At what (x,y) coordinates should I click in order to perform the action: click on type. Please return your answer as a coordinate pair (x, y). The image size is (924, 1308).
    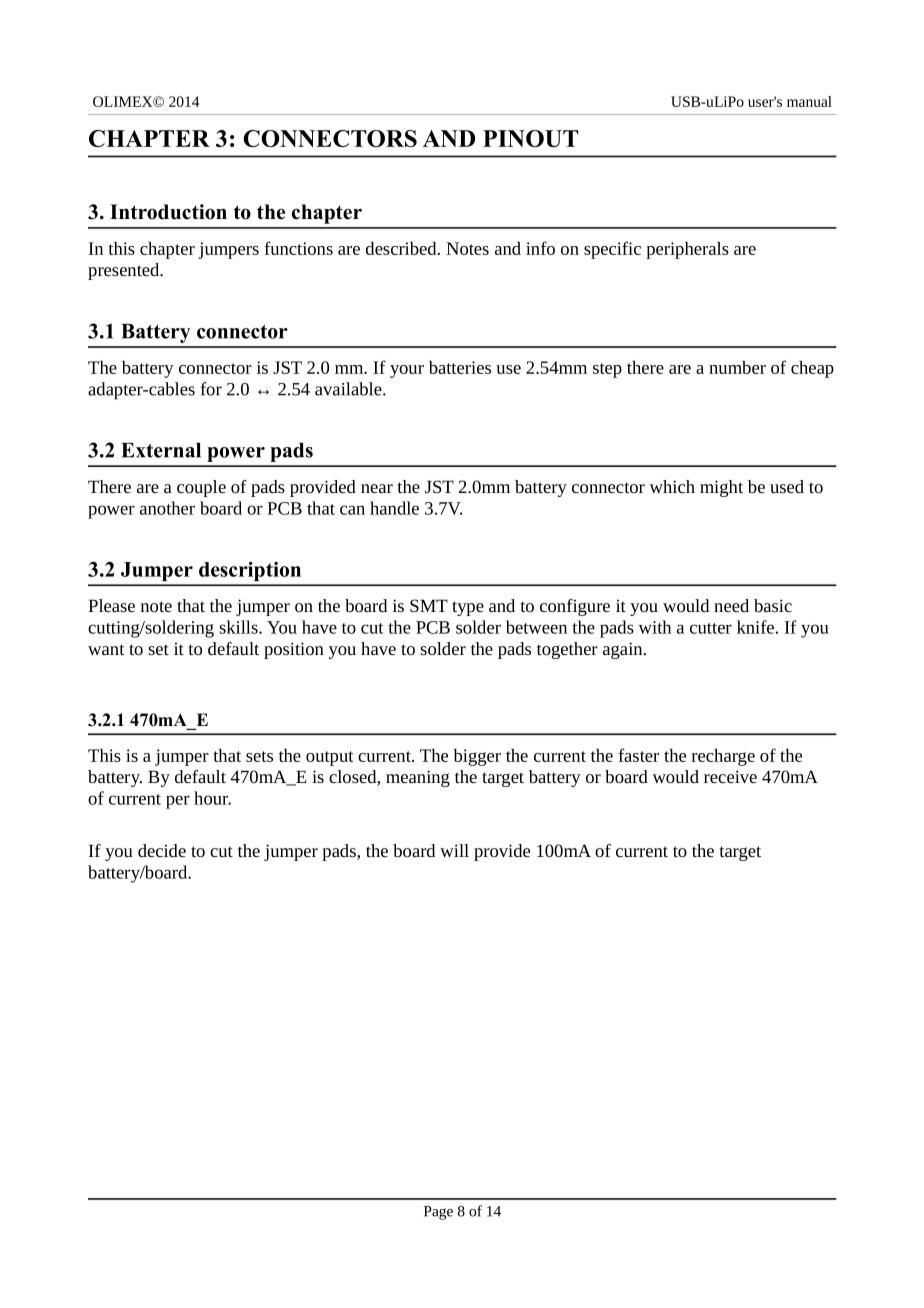
    Looking at the image, I should click on (468, 608).
